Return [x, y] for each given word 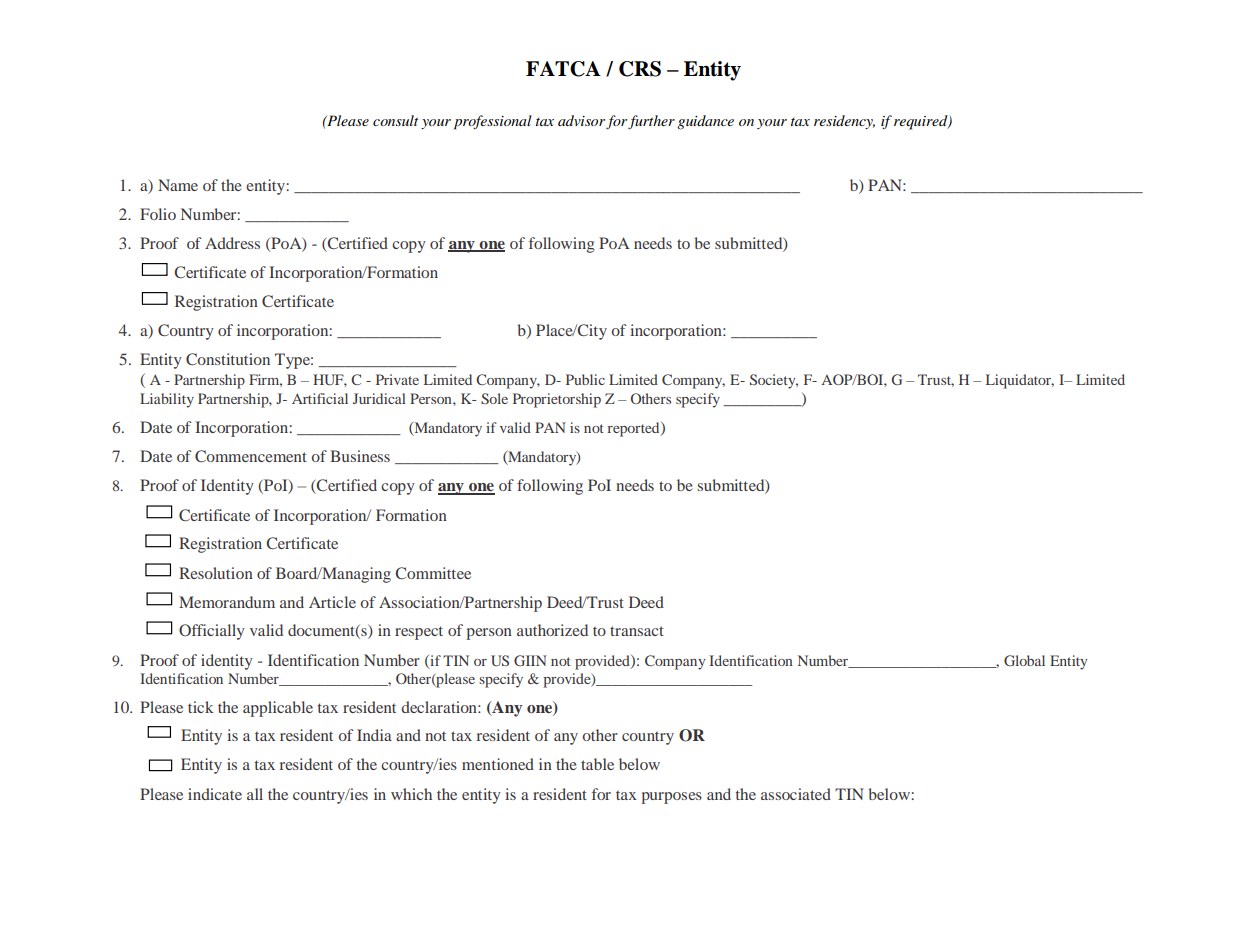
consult [395, 120]
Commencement [251, 456]
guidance [705, 122]
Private [397, 379]
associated [796, 794]
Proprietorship [557, 400]
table [597, 764]
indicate [215, 794]
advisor [581, 120]
